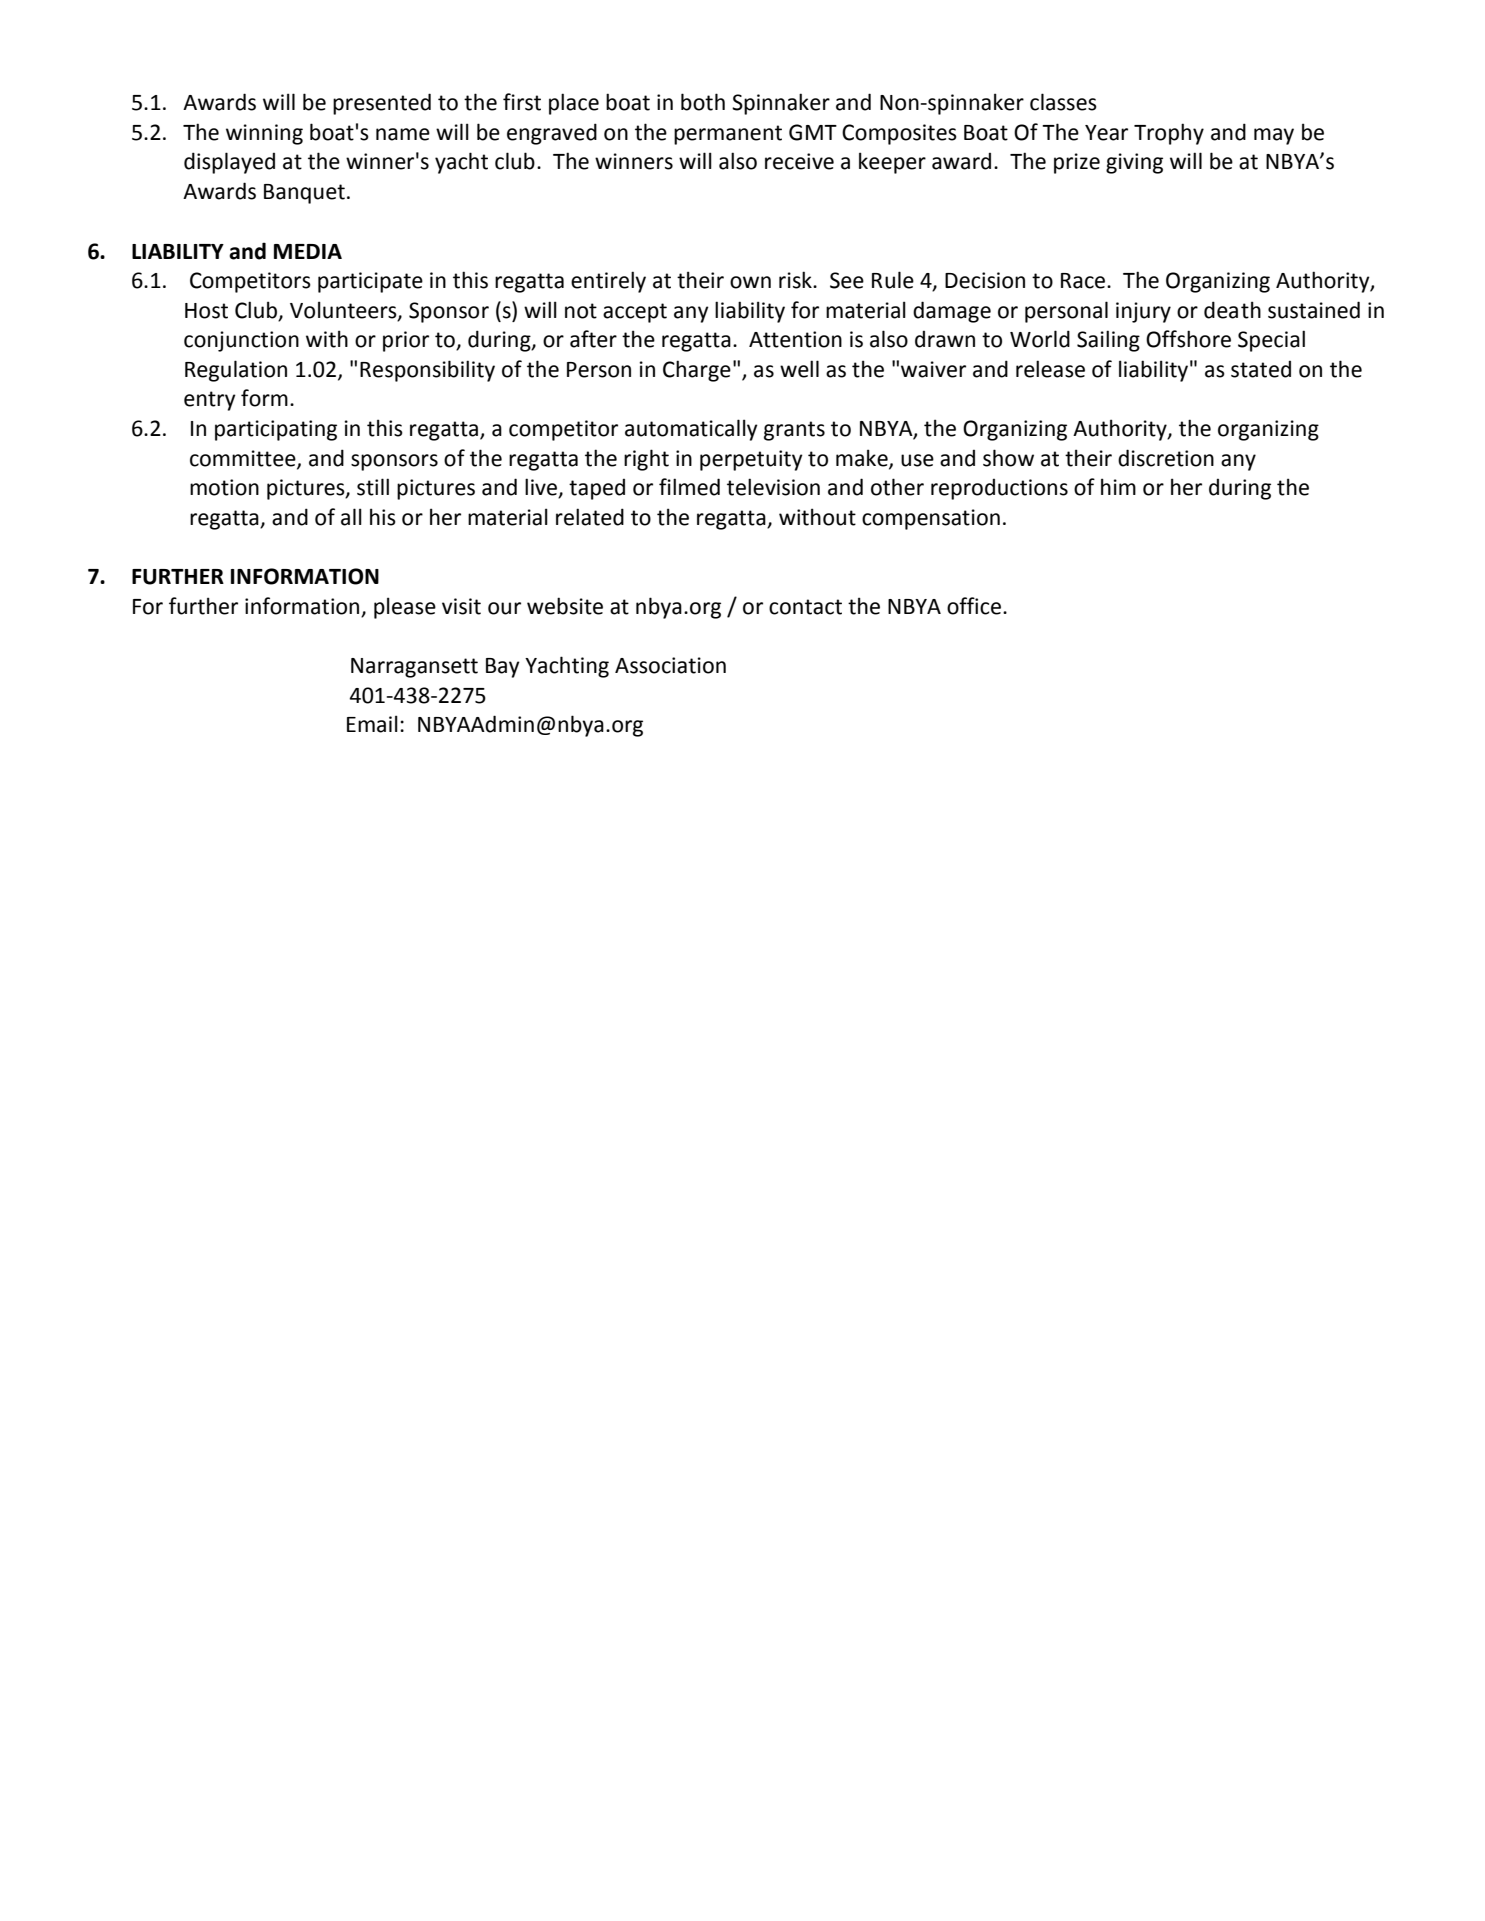 This screenshot has width=1485, height=1921. I want to click on Attention, so click(795, 339).
